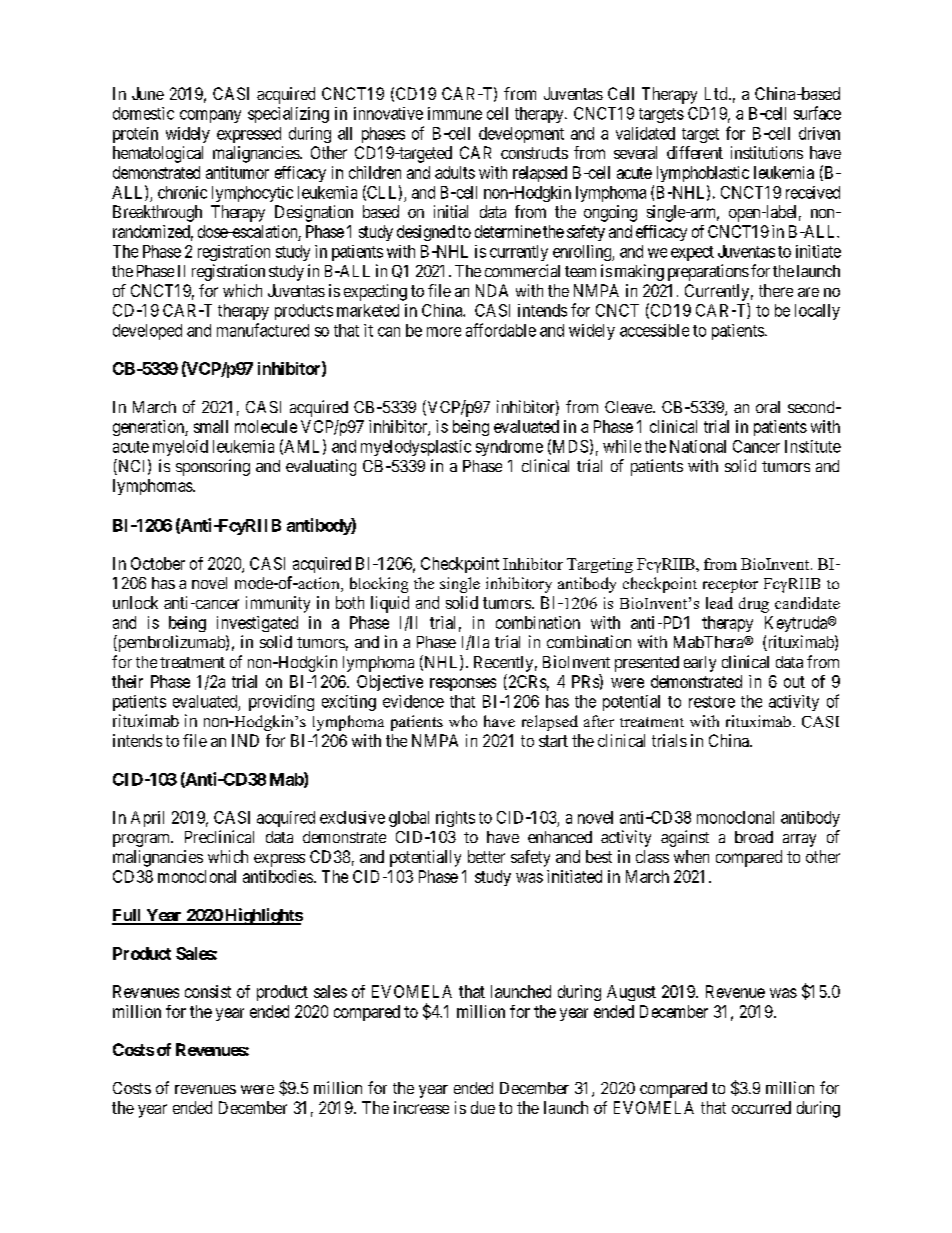 This image has width=952, height=1233. What do you see at coordinates (210, 116) in the image?
I see `company` at bounding box center [210, 116].
